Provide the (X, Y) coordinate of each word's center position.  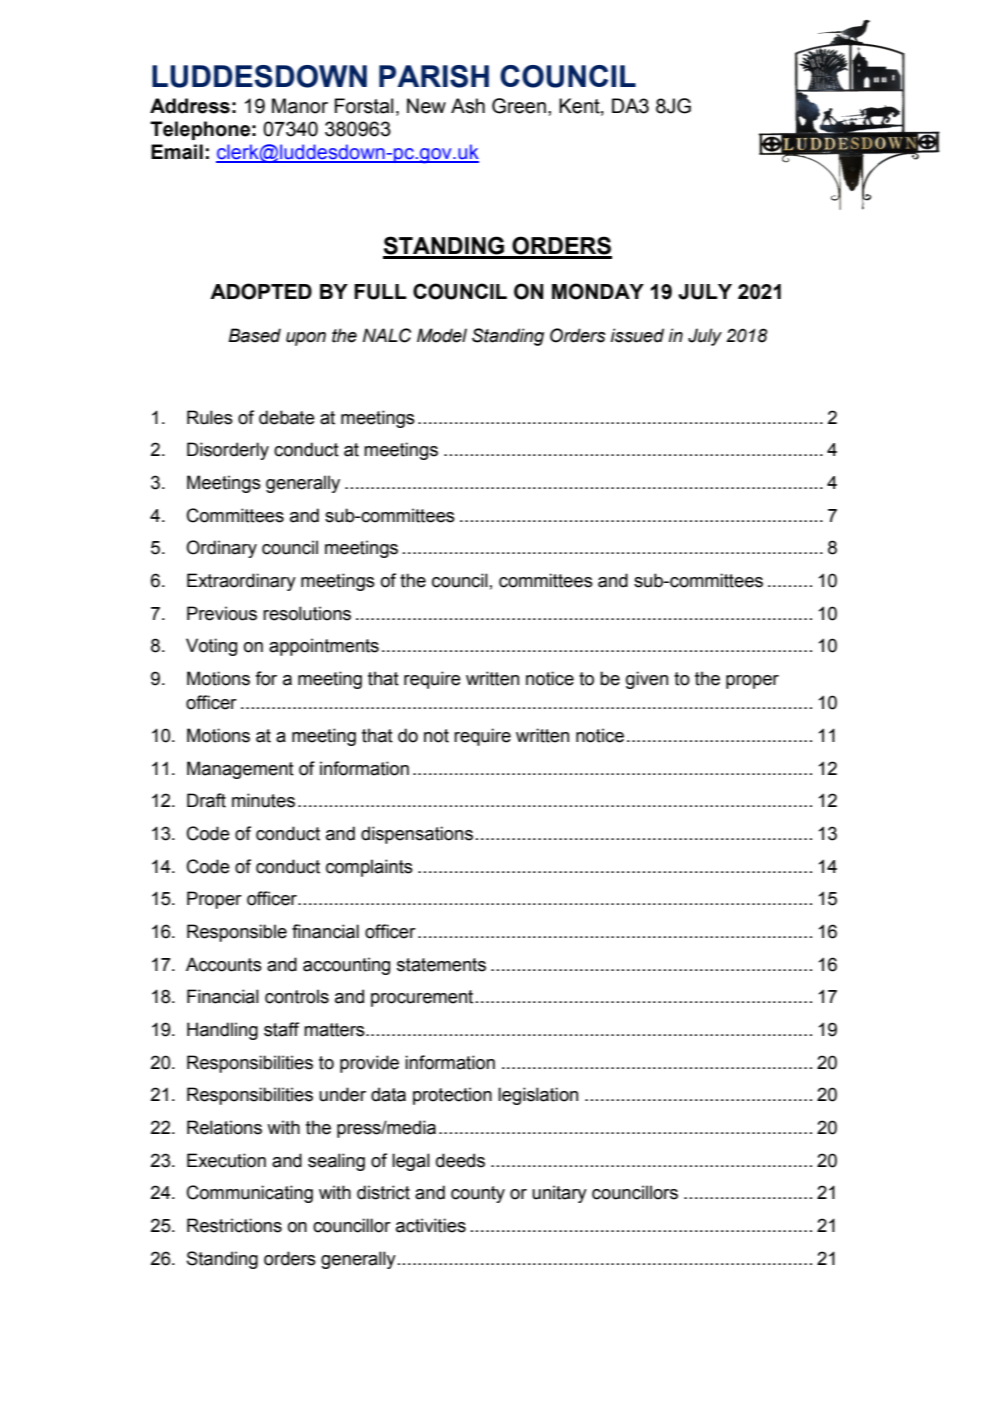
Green (519, 106)
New (426, 106)
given (647, 680)
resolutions (307, 613)
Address (190, 106)
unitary (559, 1194)
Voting (211, 647)
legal (411, 1162)
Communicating (250, 1194)
